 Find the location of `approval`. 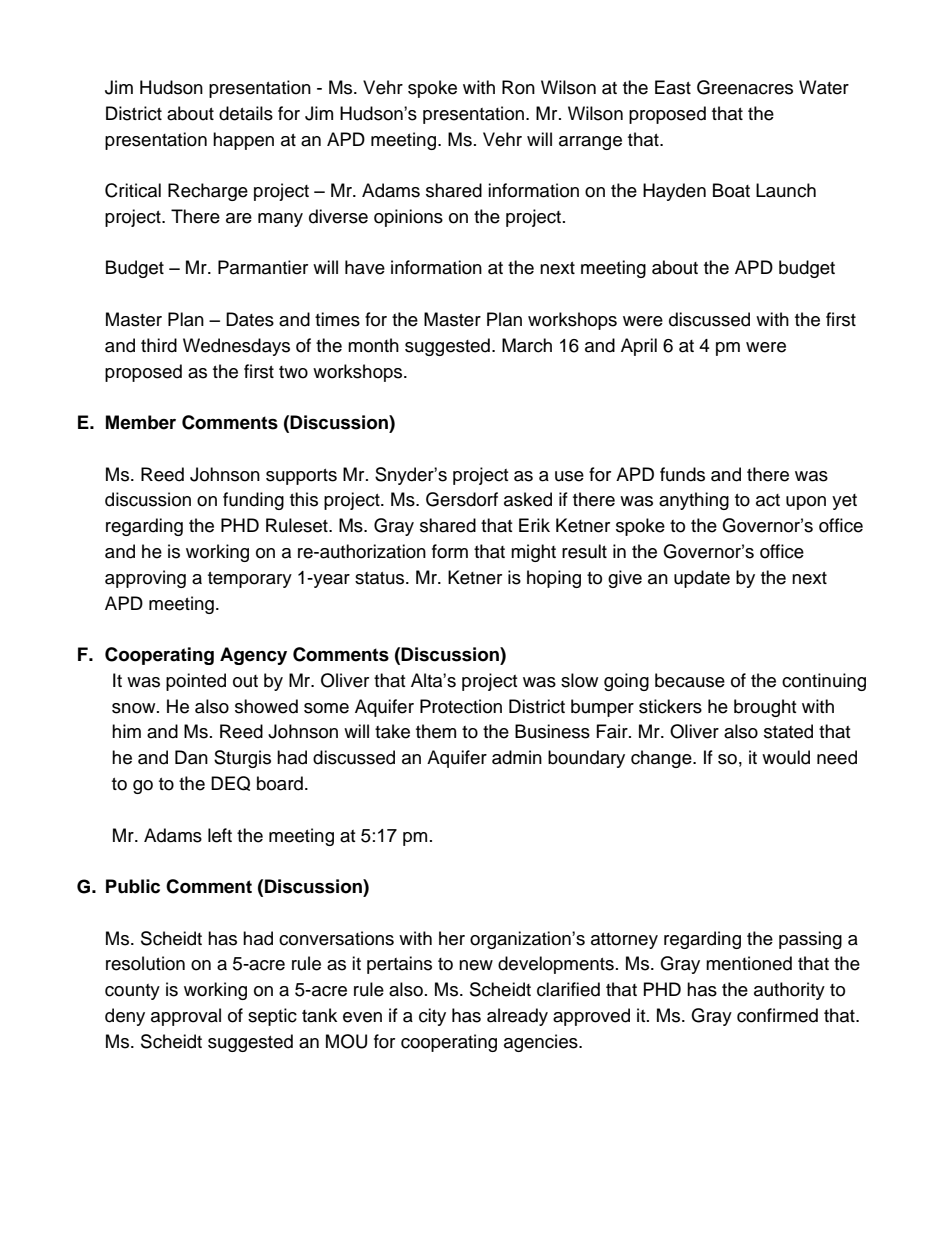

approval is located at coordinates (186, 1017).
